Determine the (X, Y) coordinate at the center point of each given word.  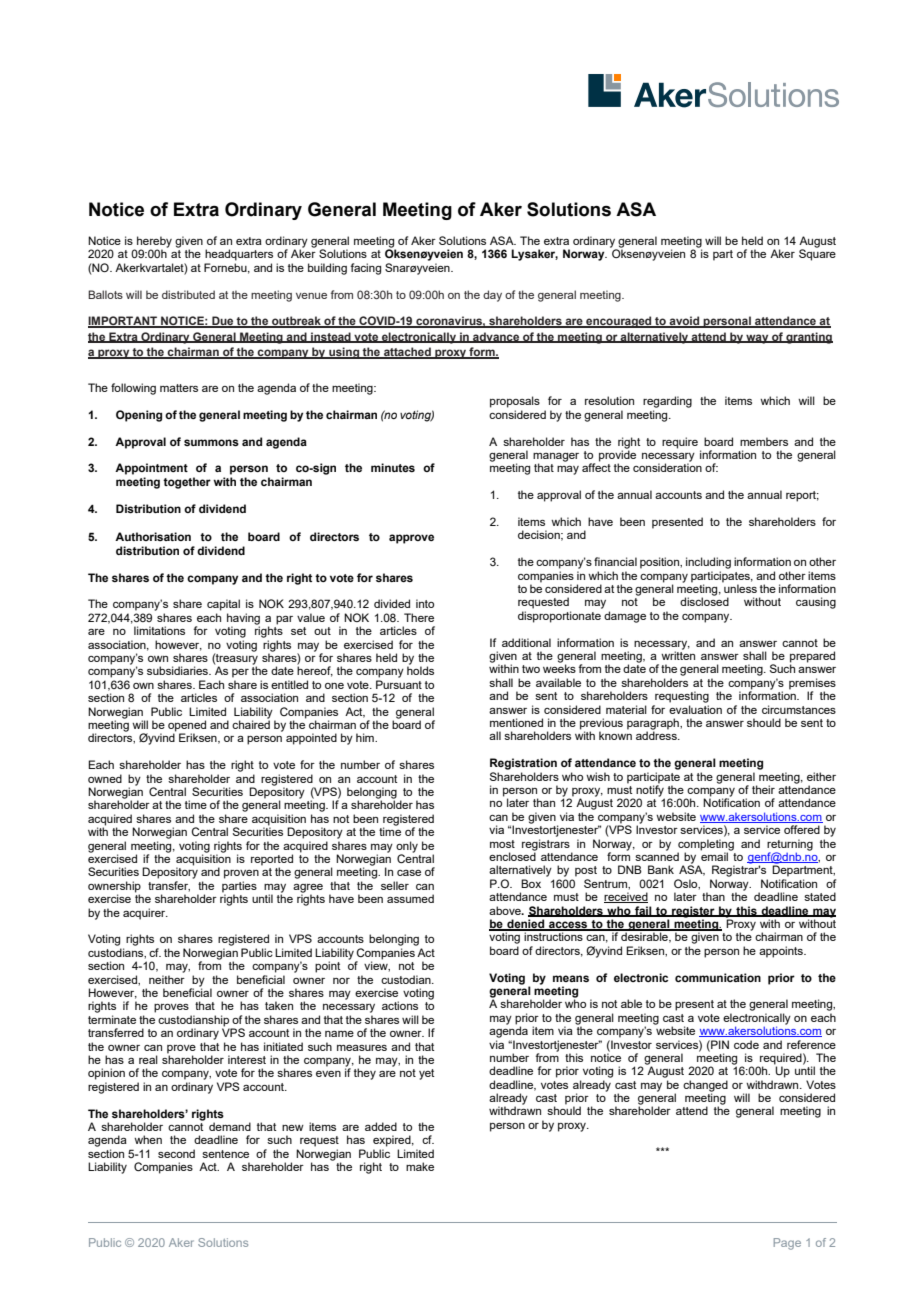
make (420, 1166)
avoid (685, 322)
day (492, 296)
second (176, 1153)
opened (187, 727)
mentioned (516, 722)
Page (787, 1244)
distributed (188, 294)
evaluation (695, 709)
